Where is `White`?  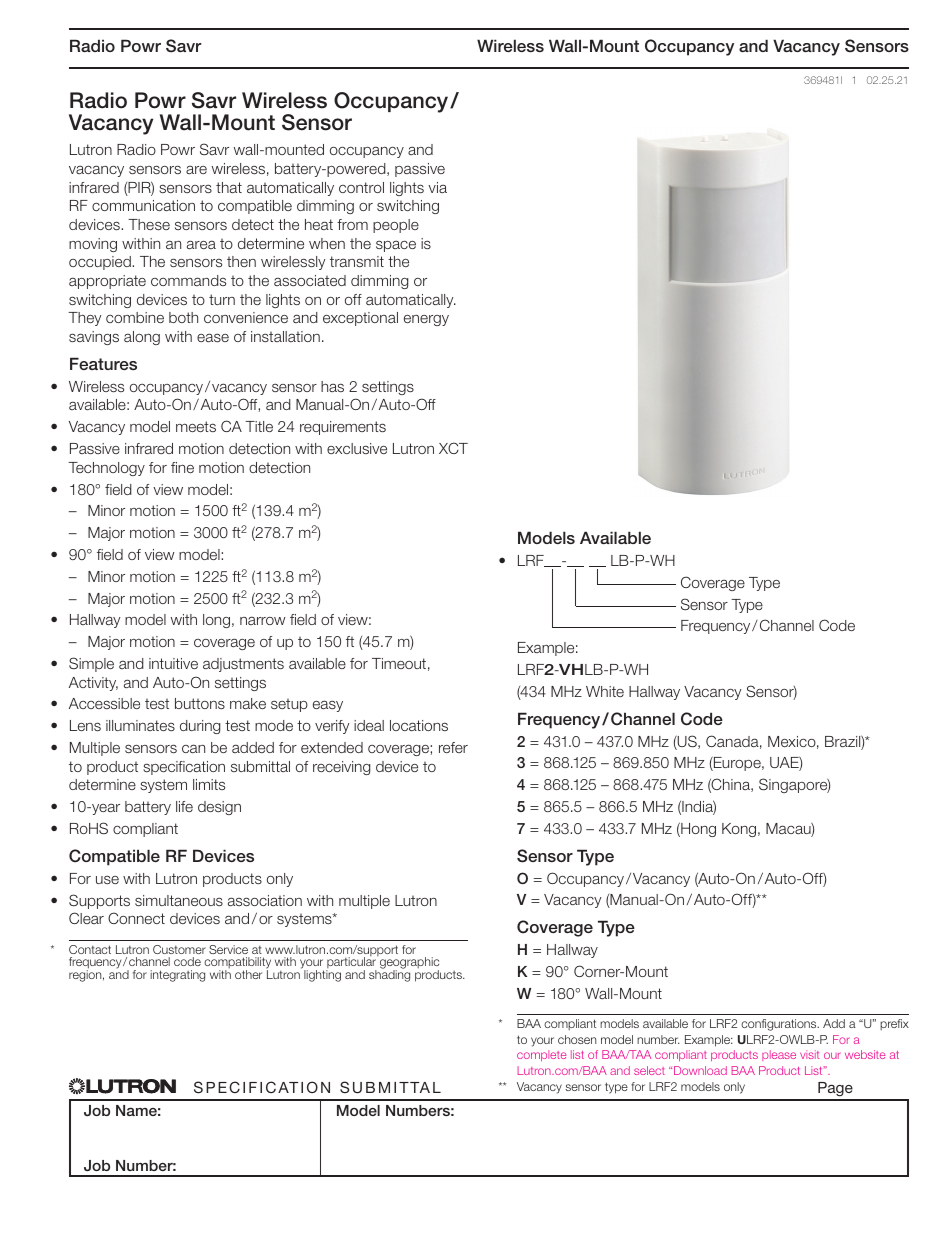
White is located at coordinates (605, 691).
